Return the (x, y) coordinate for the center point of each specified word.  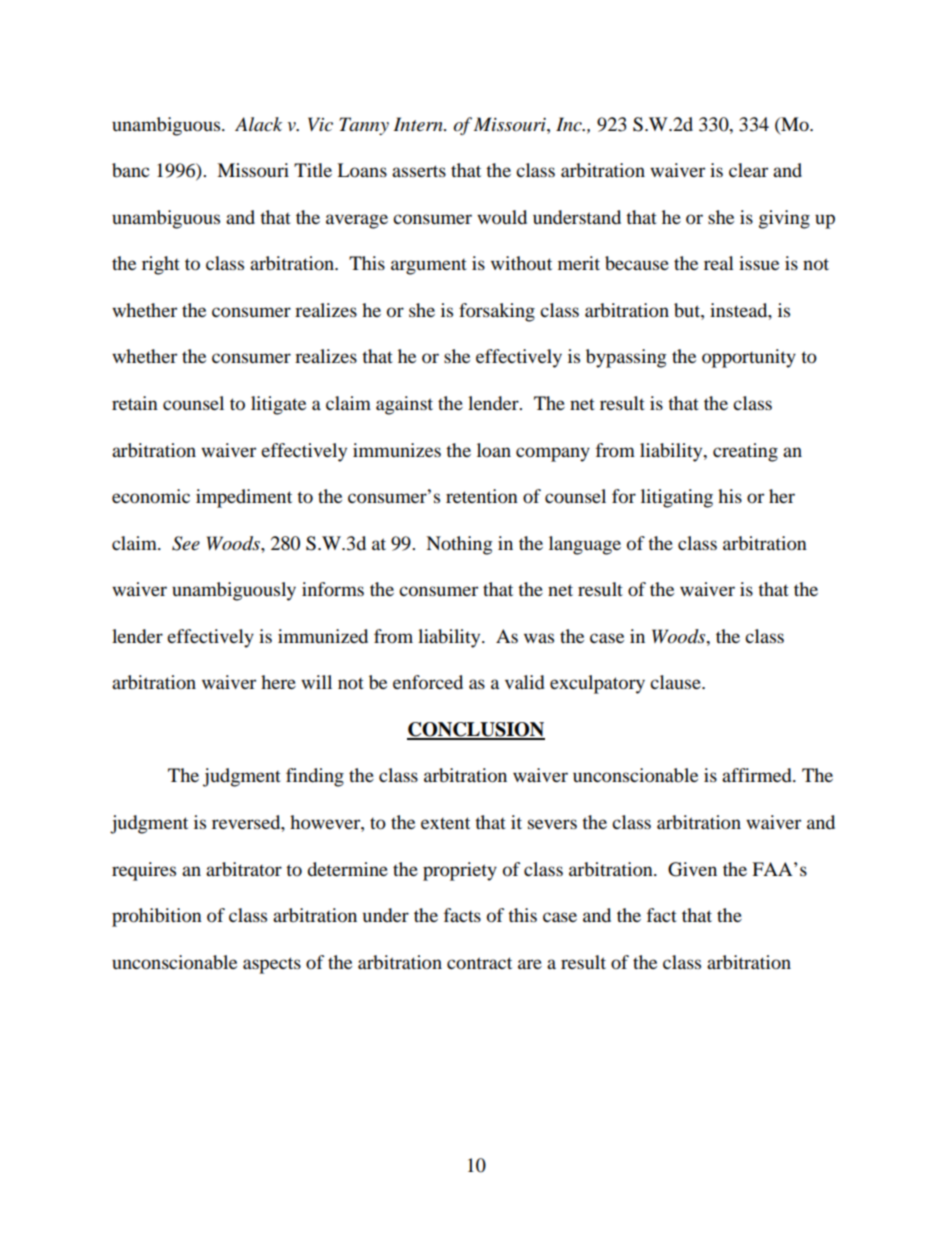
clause (676, 682)
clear (748, 170)
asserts (419, 171)
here (278, 682)
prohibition (157, 917)
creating (745, 452)
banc (130, 170)
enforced (428, 682)
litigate (278, 405)
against (404, 405)
